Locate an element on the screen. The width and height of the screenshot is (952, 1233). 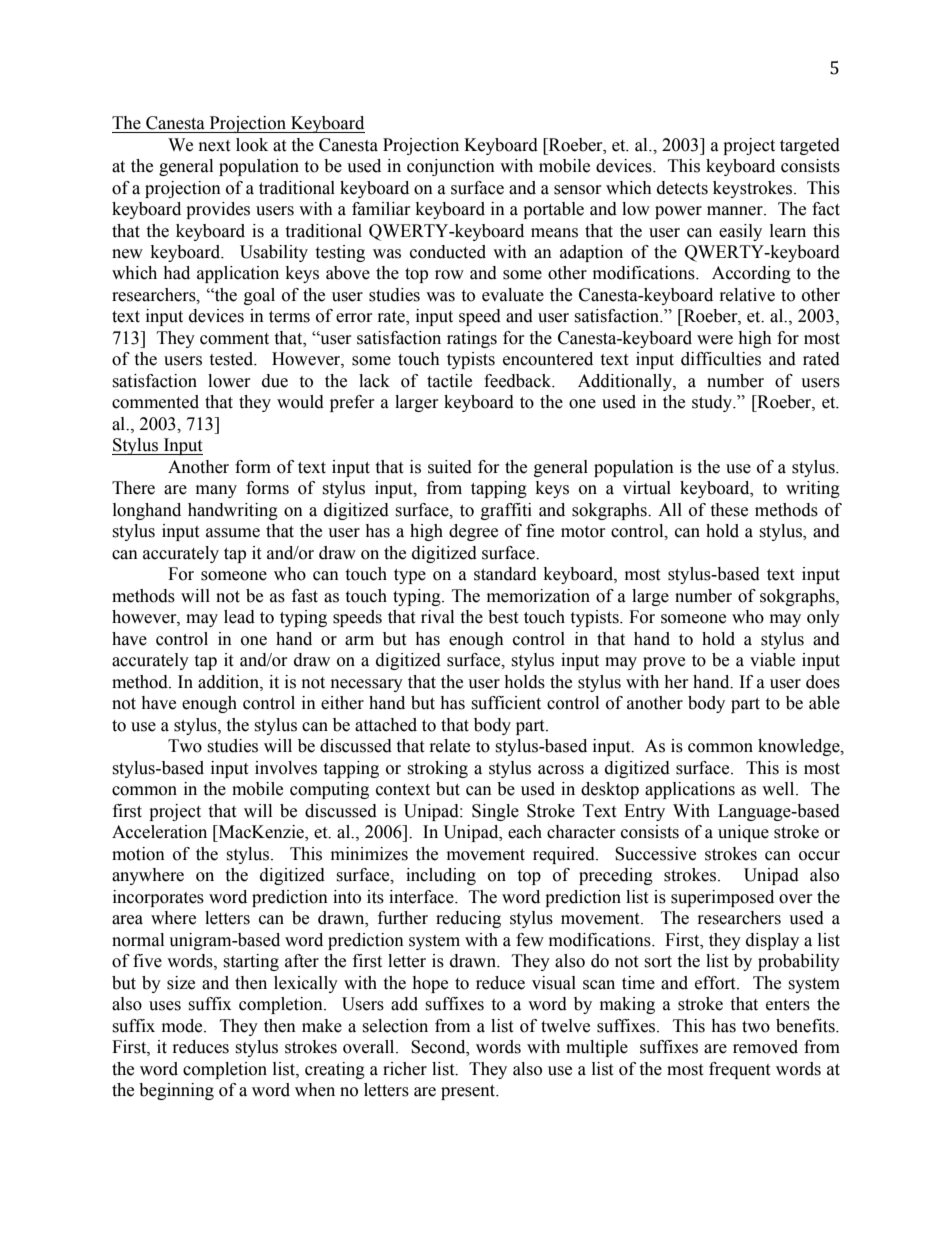
best is located at coordinates (503, 617).
